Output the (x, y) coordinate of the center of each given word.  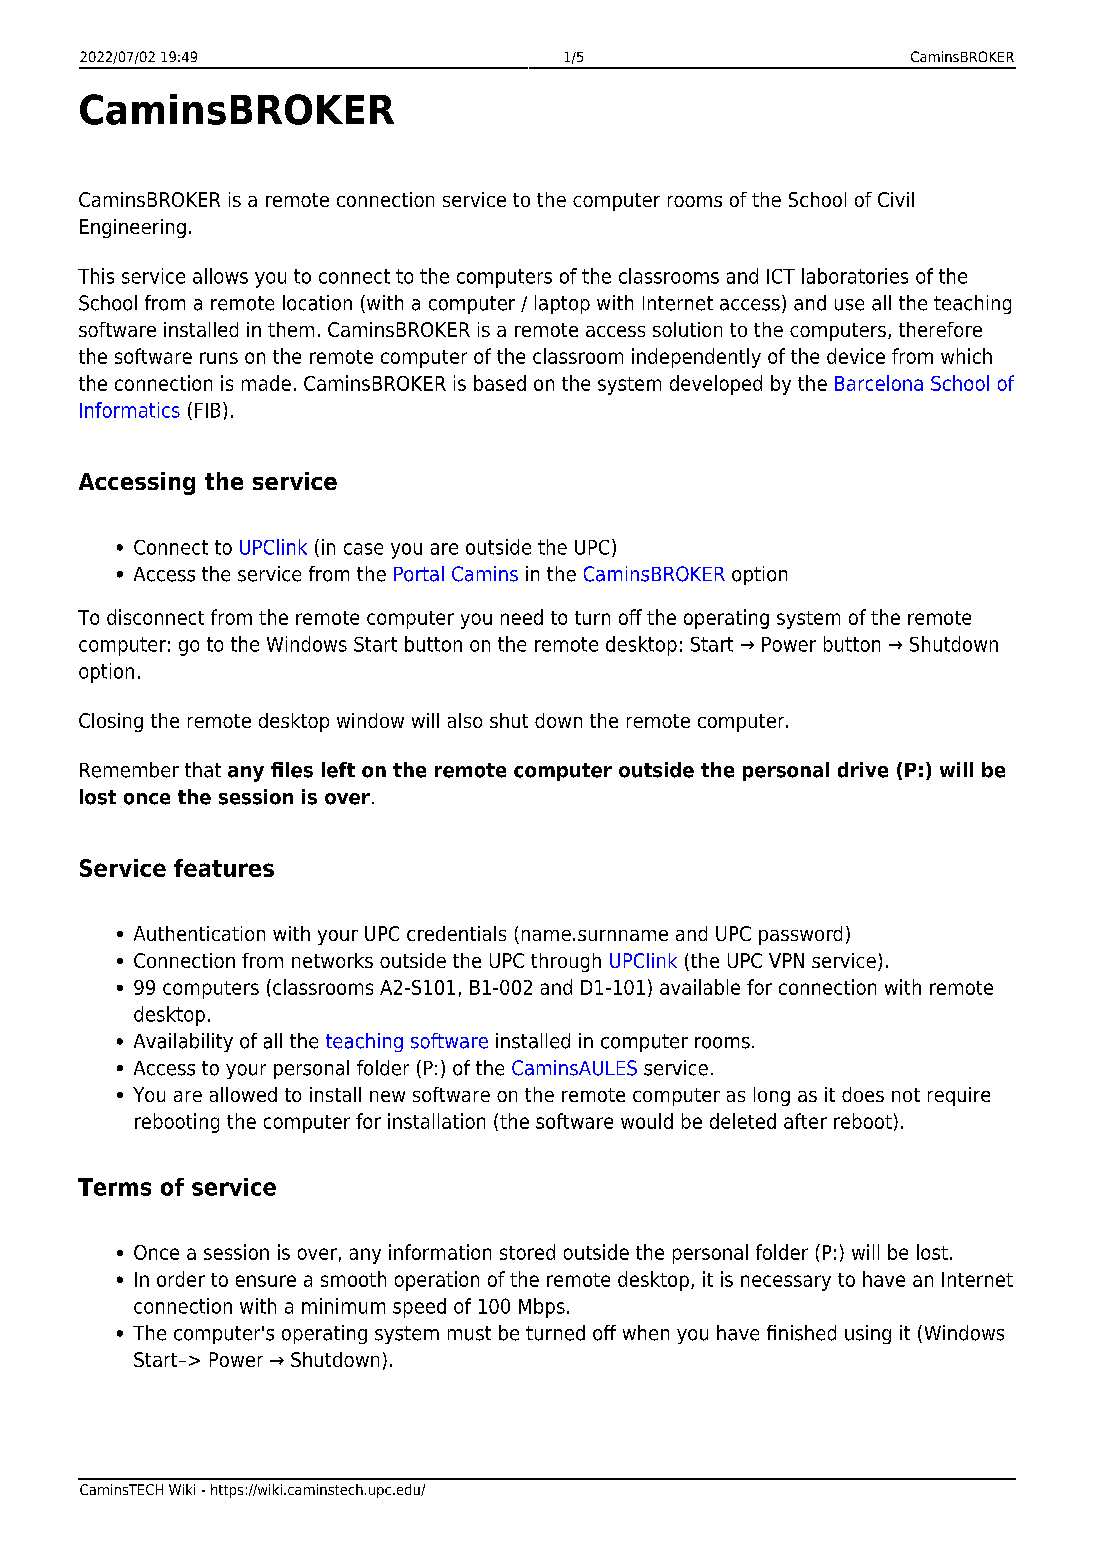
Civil (896, 199)
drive (863, 770)
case (363, 549)
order (181, 1279)
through (566, 962)
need (522, 617)
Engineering (133, 228)
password (800, 935)
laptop (562, 304)
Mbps (542, 1308)
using (868, 1334)
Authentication (199, 933)
